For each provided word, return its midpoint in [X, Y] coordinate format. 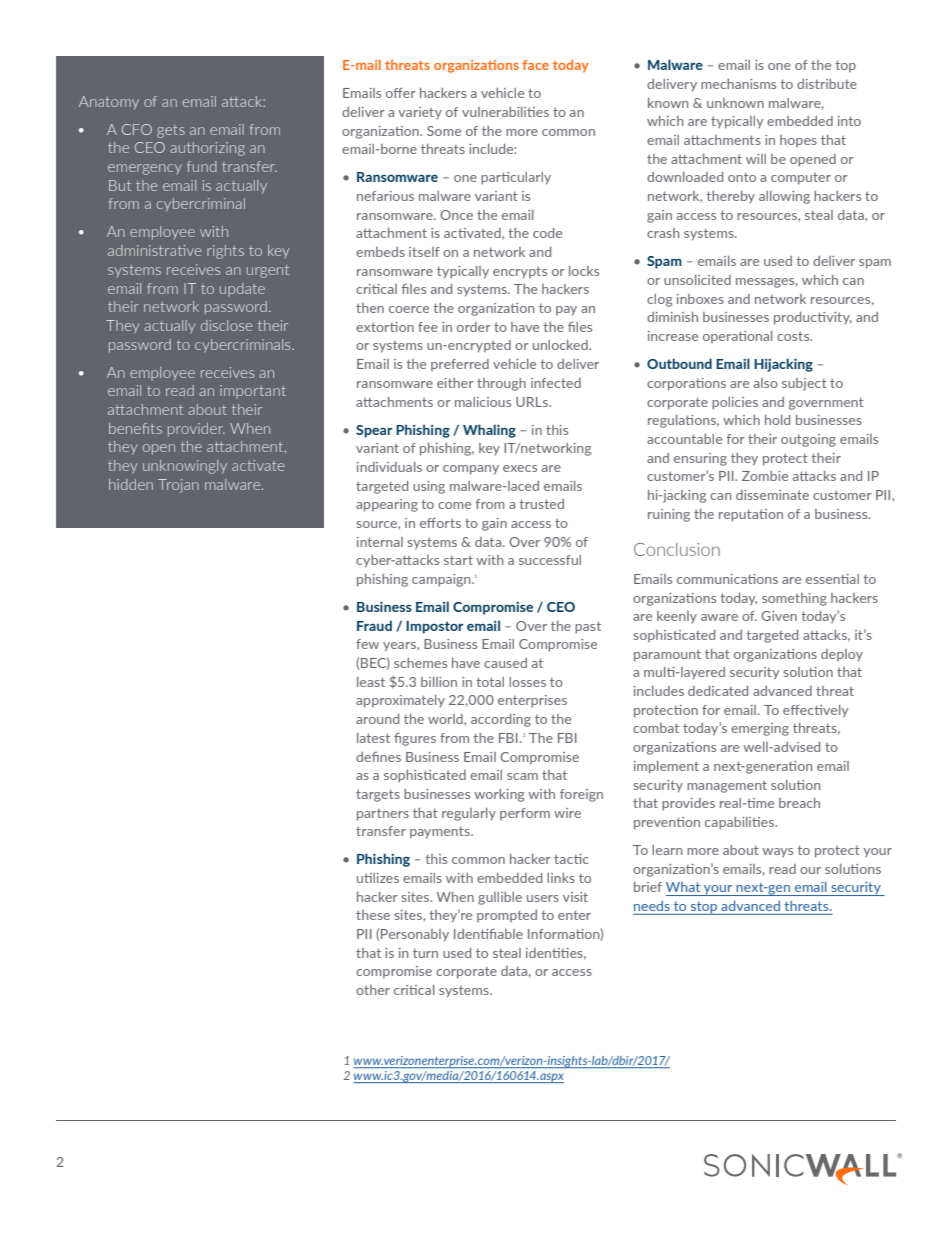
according [501, 720]
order [474, 327]
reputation [751, 515]
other [373, 990]
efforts [440, 523]
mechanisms [738, 84]
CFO [137, 129]
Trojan [178, 486]
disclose [227, 325]
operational [738, 337]
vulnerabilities [505, 112]
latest [373, 738]
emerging [760, 729]
